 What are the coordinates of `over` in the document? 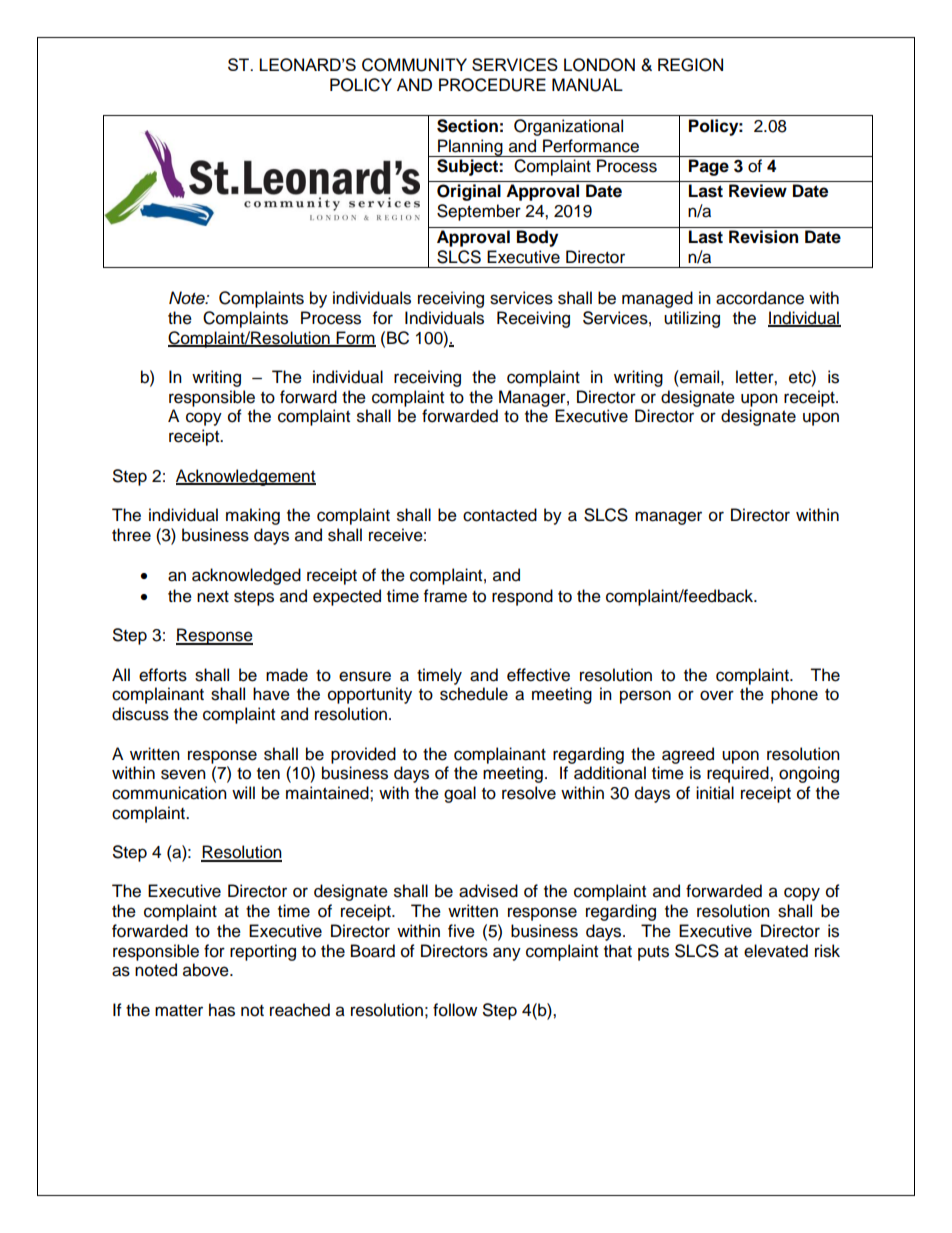 It's located at (717, 695).
